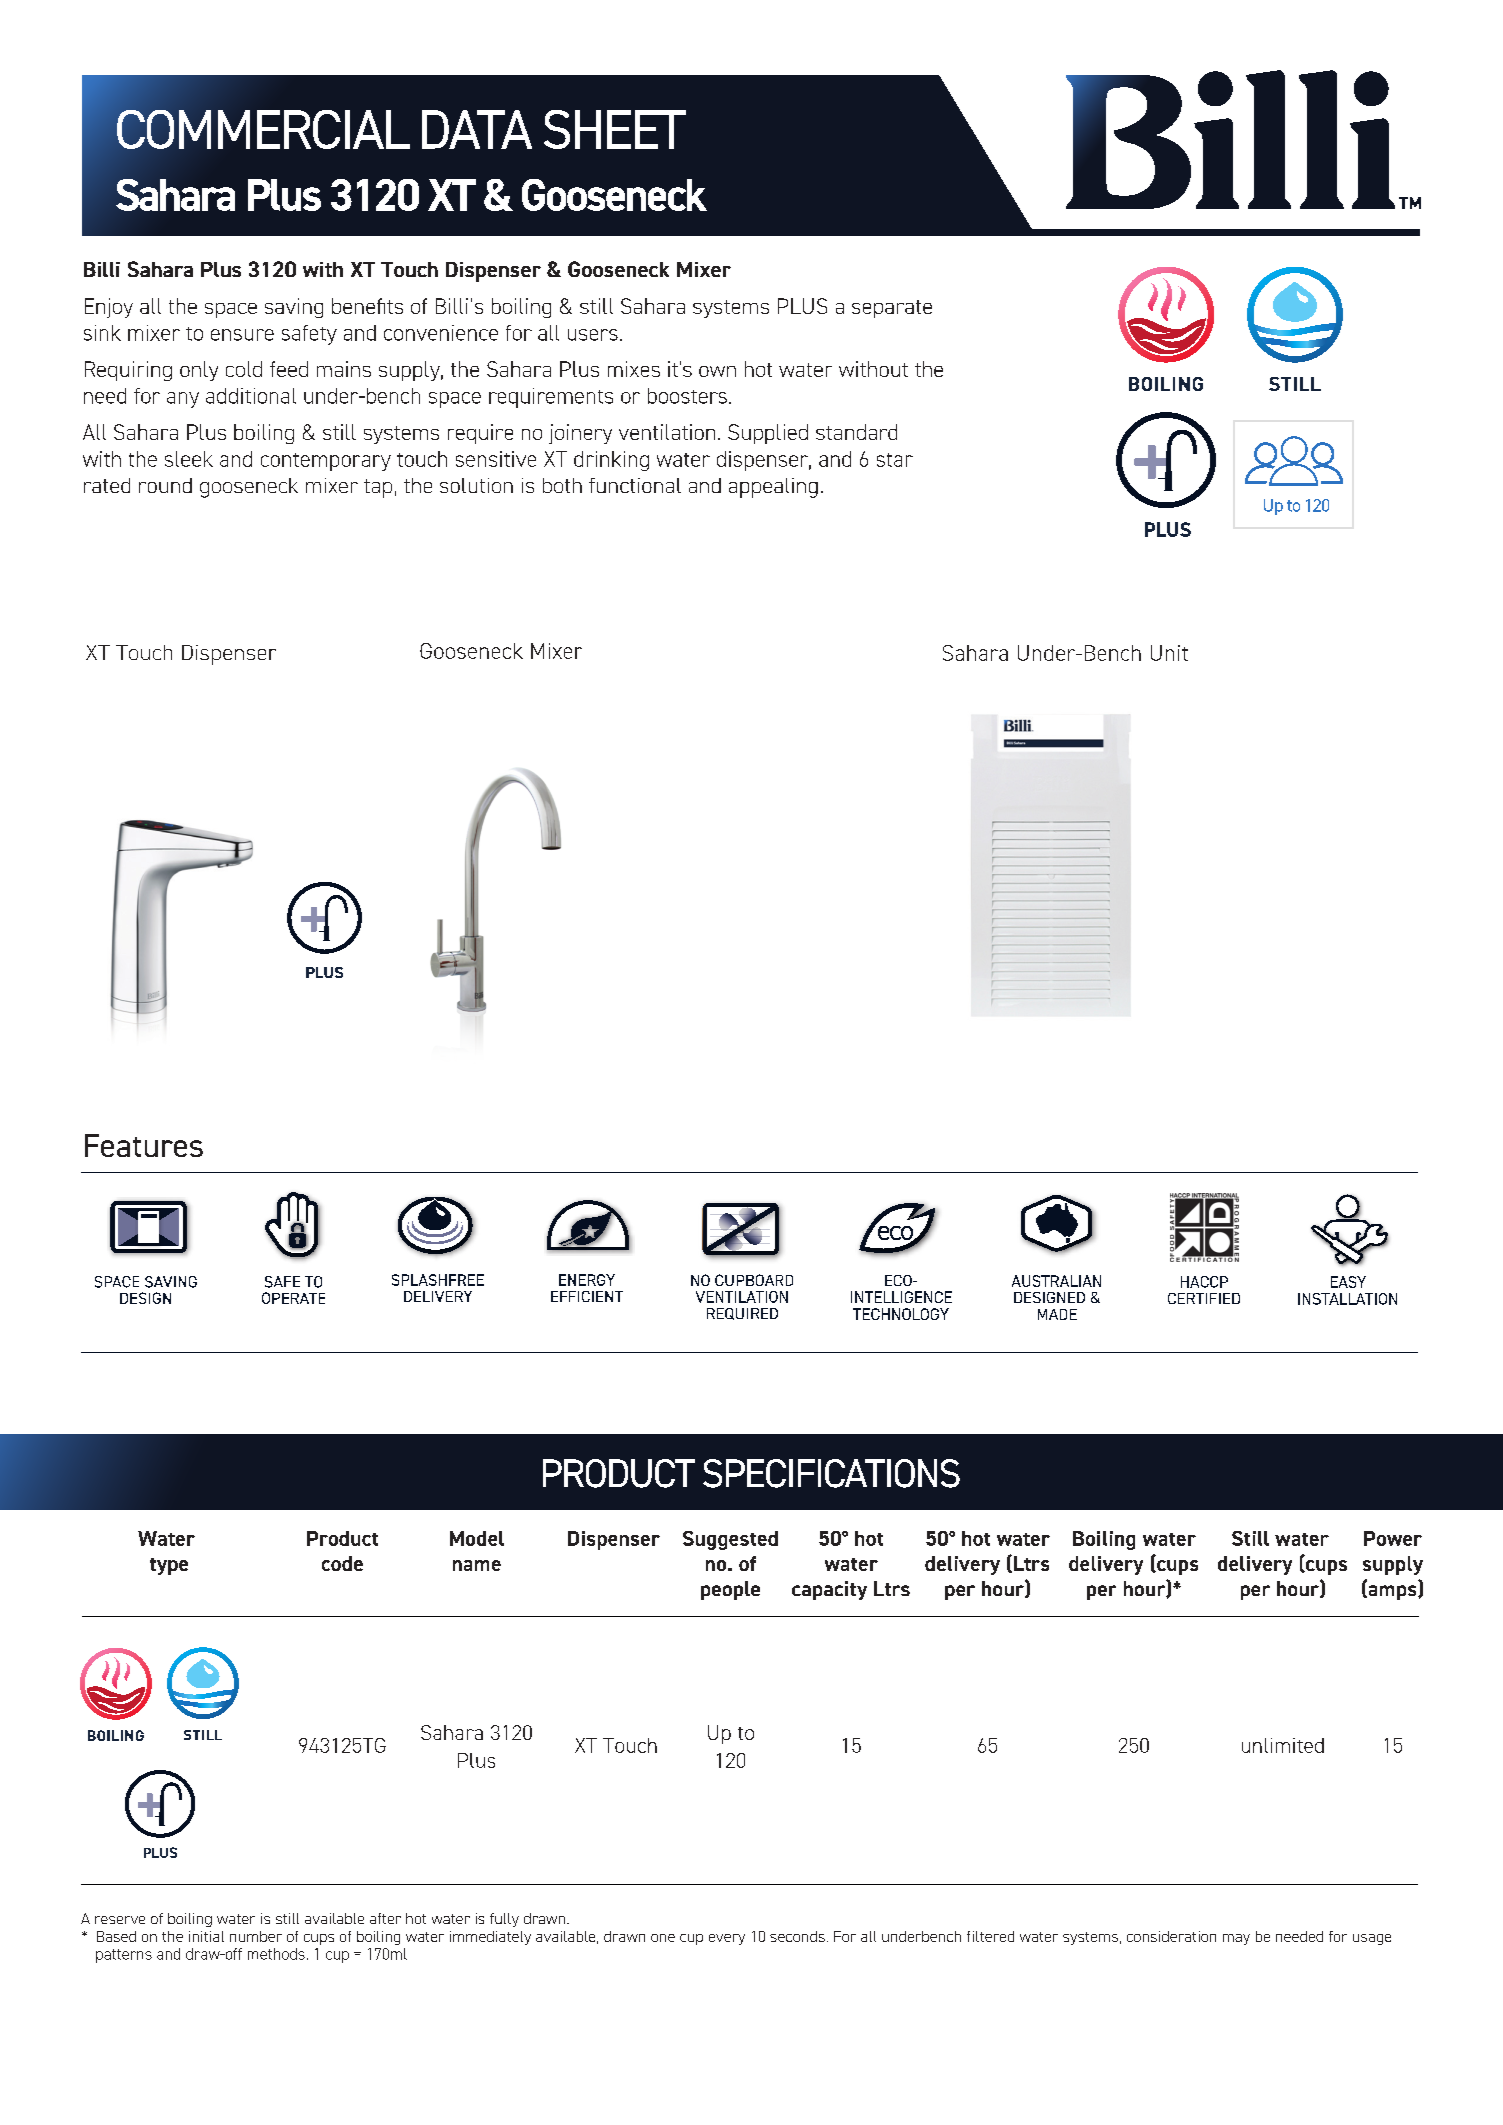 The width and height of the page is (1503, 2125). I want to click on CERTIFIED, so click(1204, 1298).
